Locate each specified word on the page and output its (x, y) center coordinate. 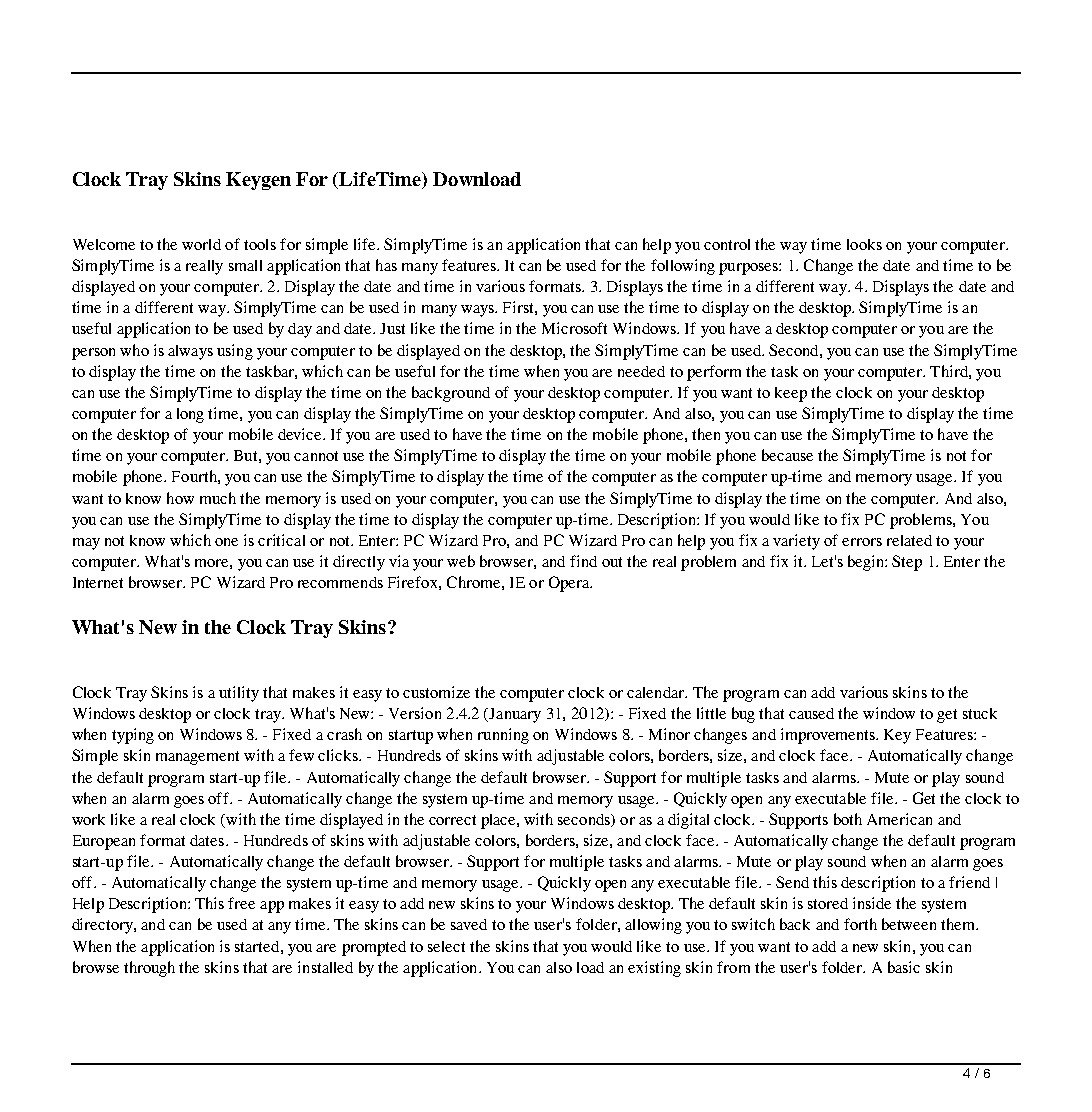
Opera (570, 584)
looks (864, 244)
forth (860, 924)
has (386, 265)
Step (907, 563)
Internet (98, 582)
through (149, 969)
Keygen (258, 181)
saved (469, 924)
